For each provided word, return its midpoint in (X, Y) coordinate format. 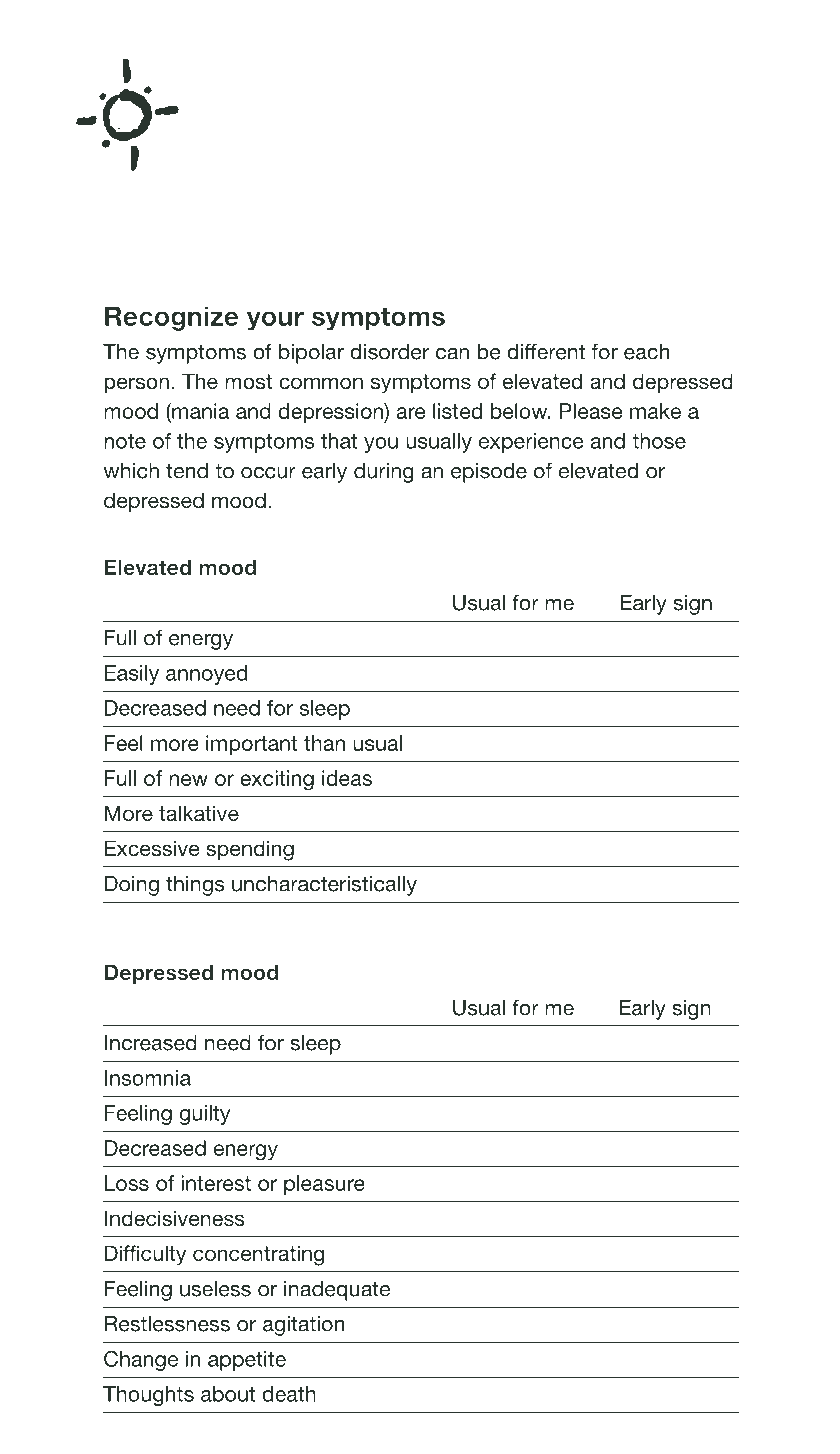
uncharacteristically (324, 886)
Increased (151, 1043)
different (546, 351)
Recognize (172, 318)
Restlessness (167, 1324)
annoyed (206, 675)
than (324, 743)
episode (489, 473)
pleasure (324, 1185)
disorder (389, 352)
